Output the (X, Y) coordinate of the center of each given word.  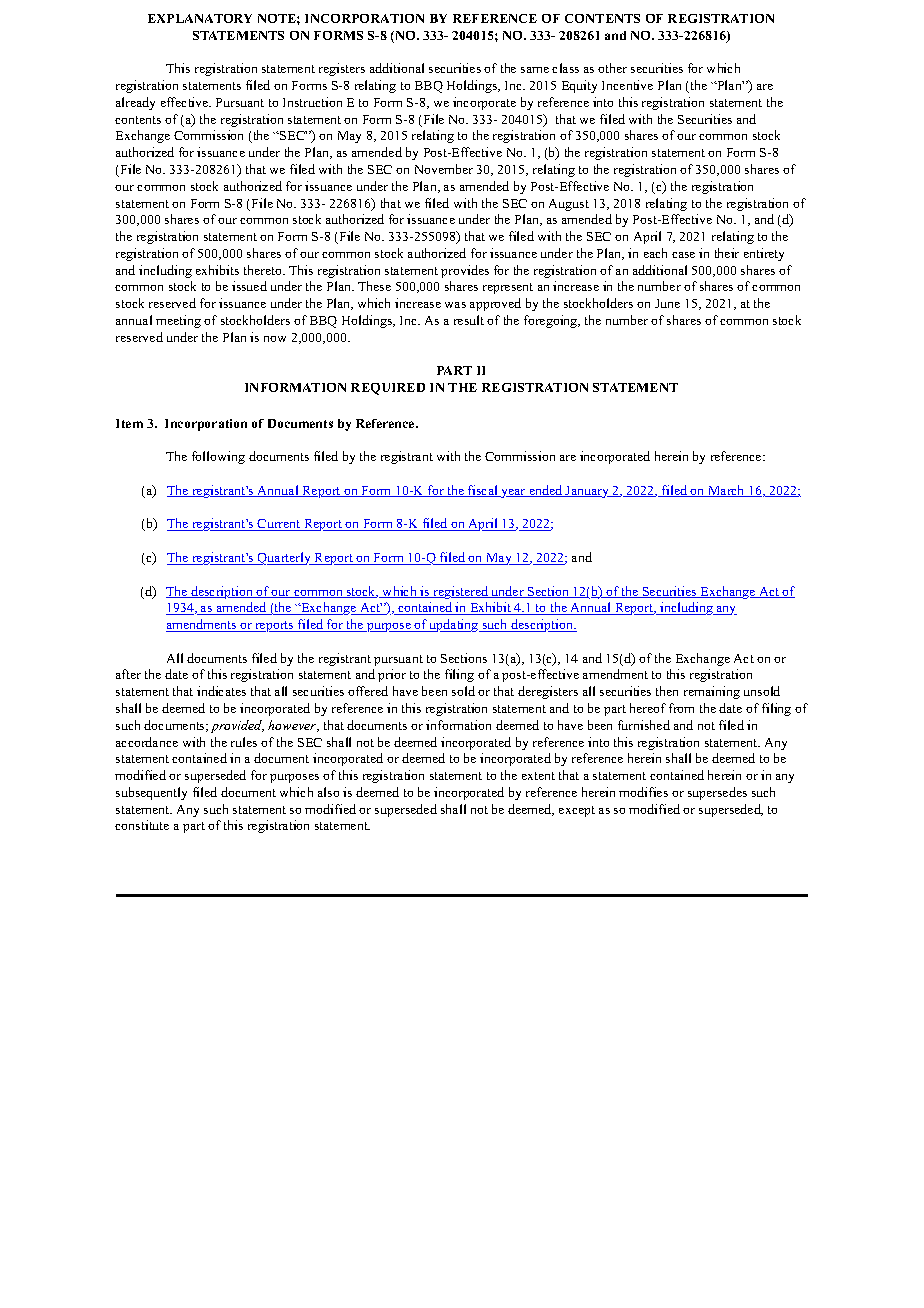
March (726, 491)
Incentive (627, 85)
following (218, 457)
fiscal (483, 491)
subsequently (151, 793)
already (135, 103)
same (535, 70)
